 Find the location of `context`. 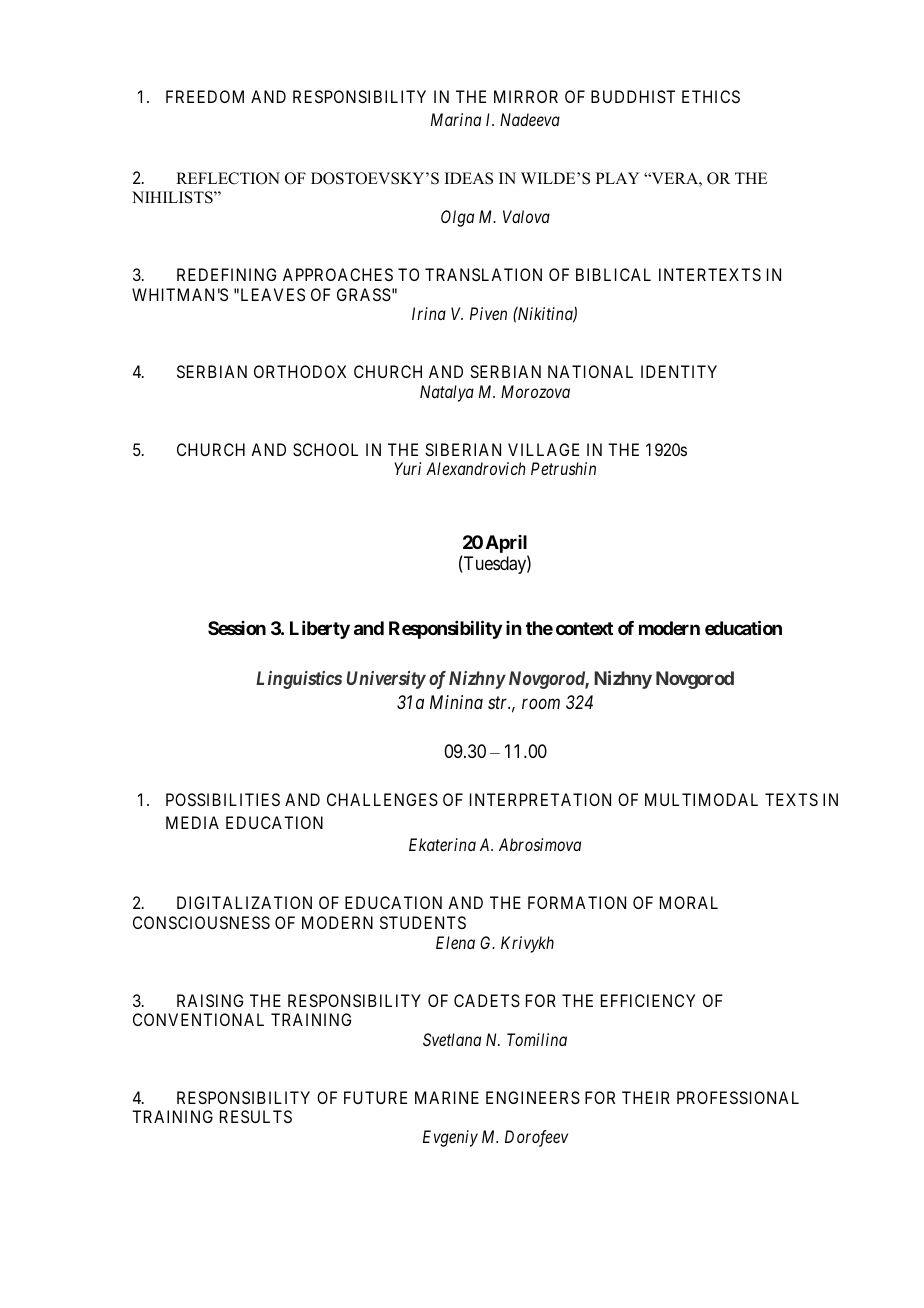

context is located at coordinates (584, 628).
